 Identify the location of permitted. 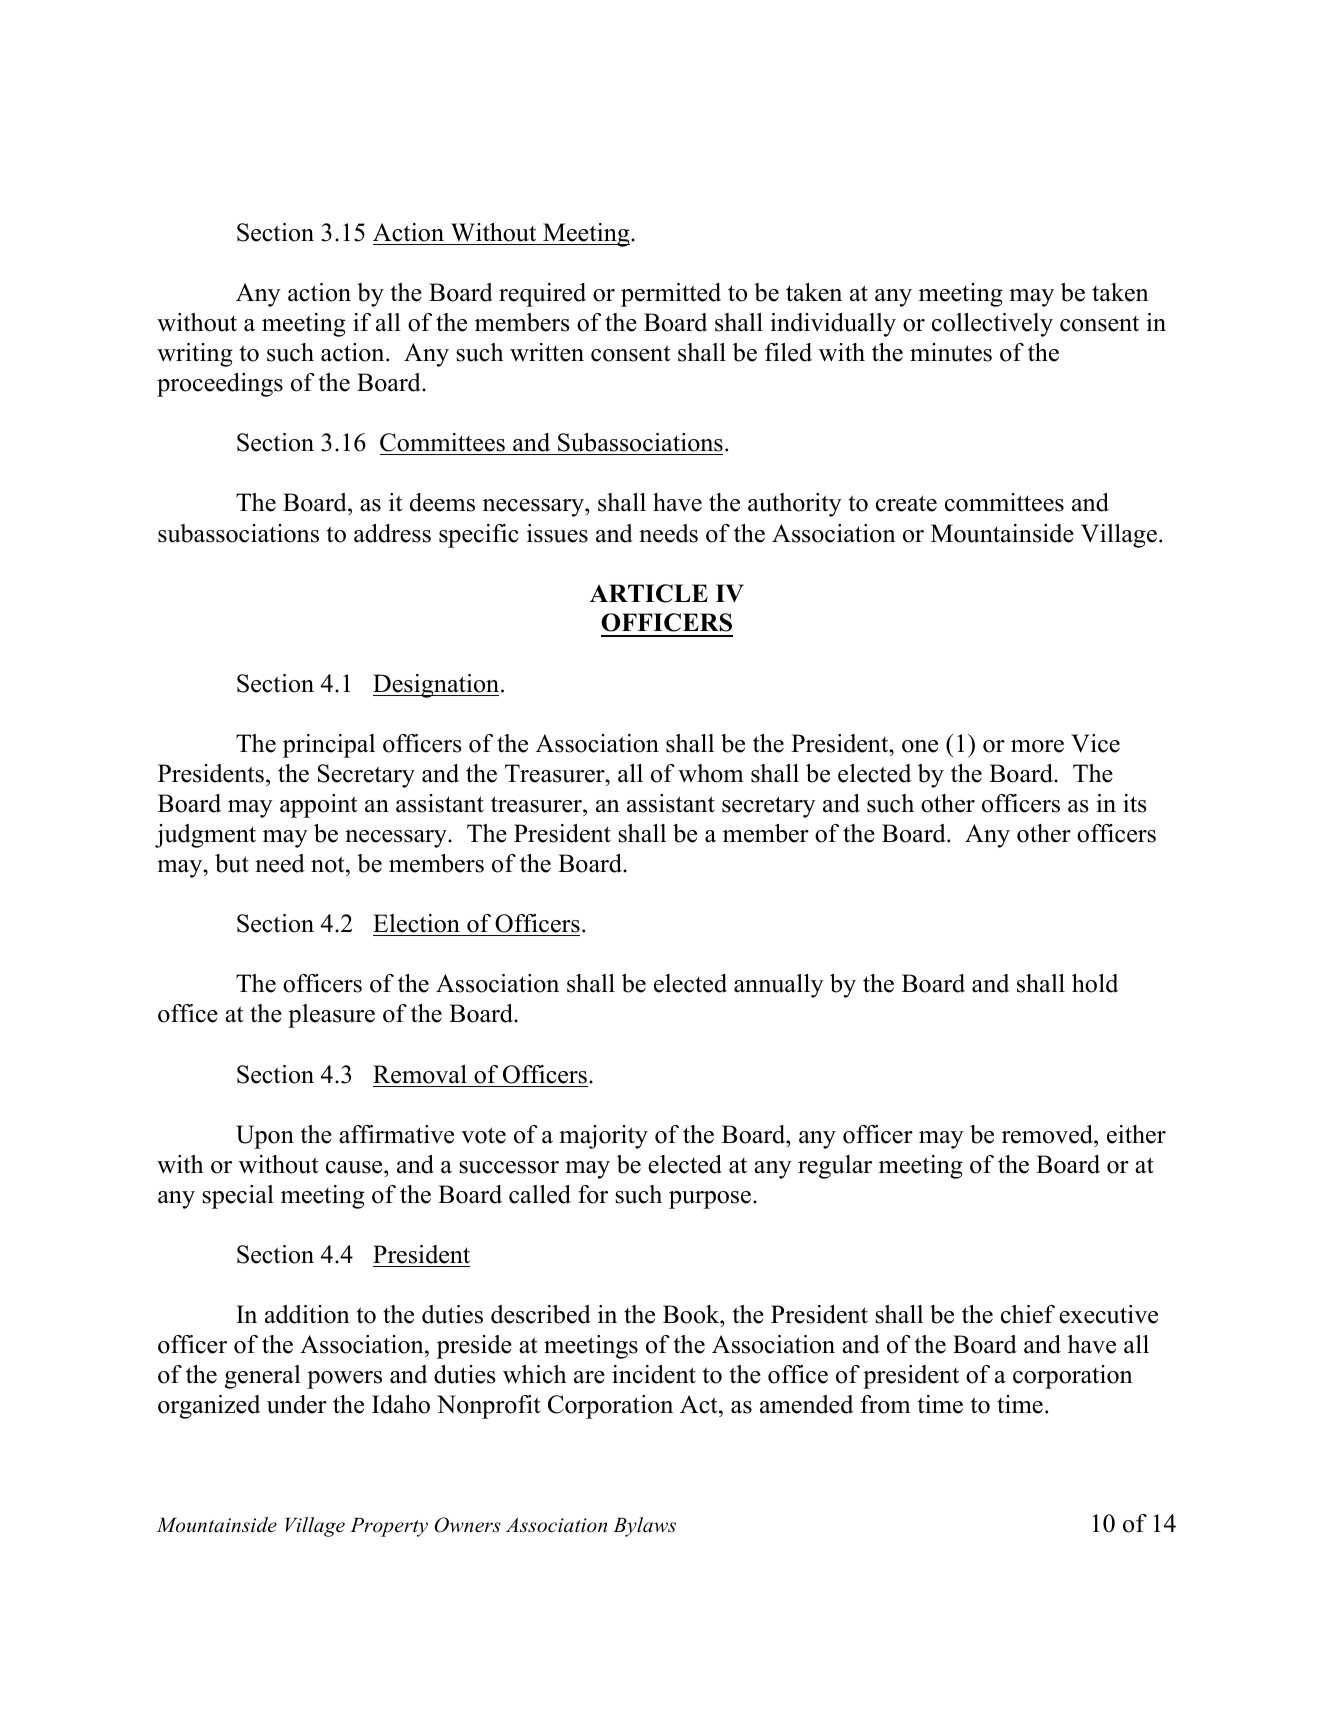
(671, 295).
